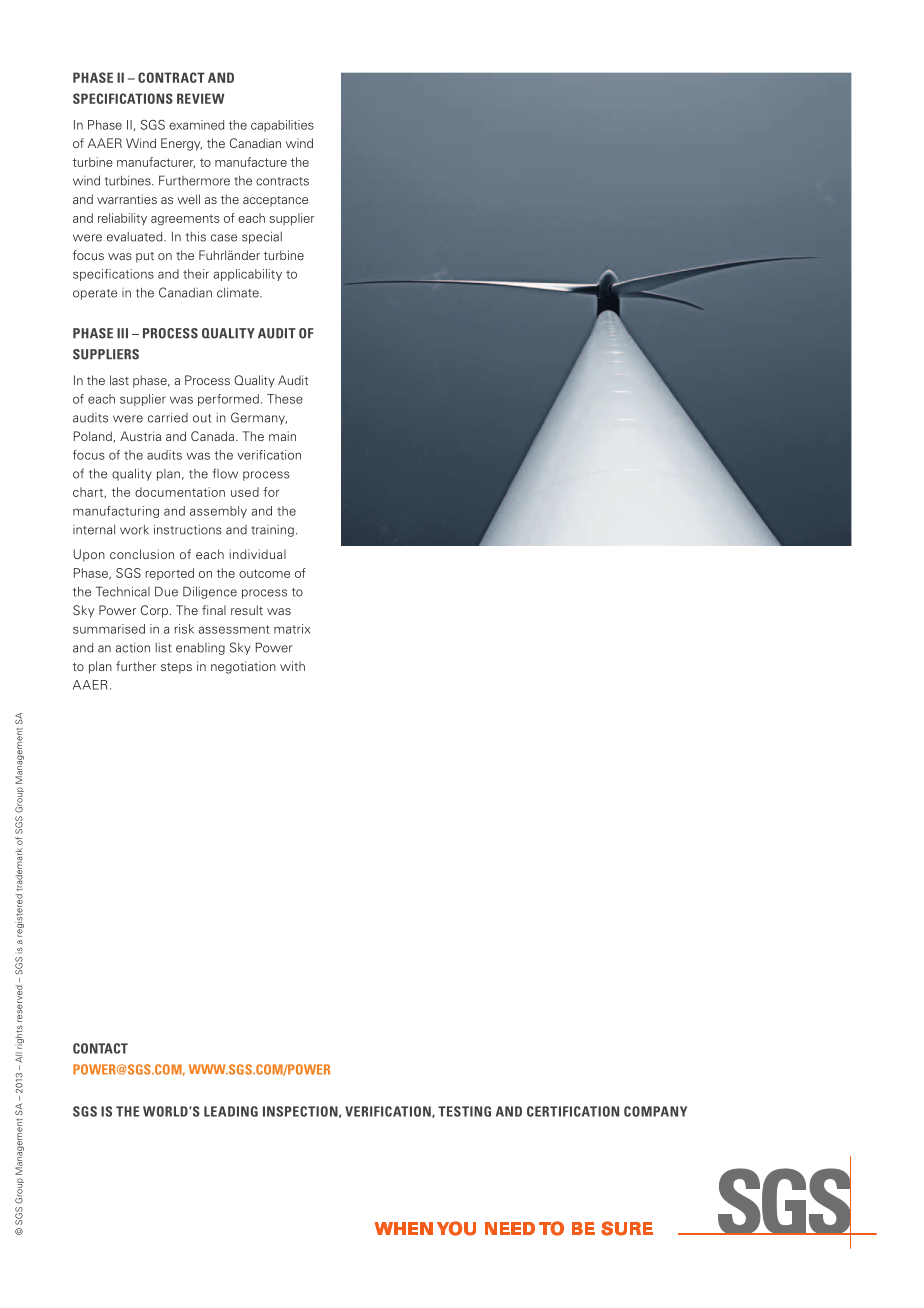 Image resolution: width=924 pixels, height=1308 pixels. What do you see at coordinates (100, 1048) in the screenshot?
I see `Contact` at bounding box center [100, 1048].
